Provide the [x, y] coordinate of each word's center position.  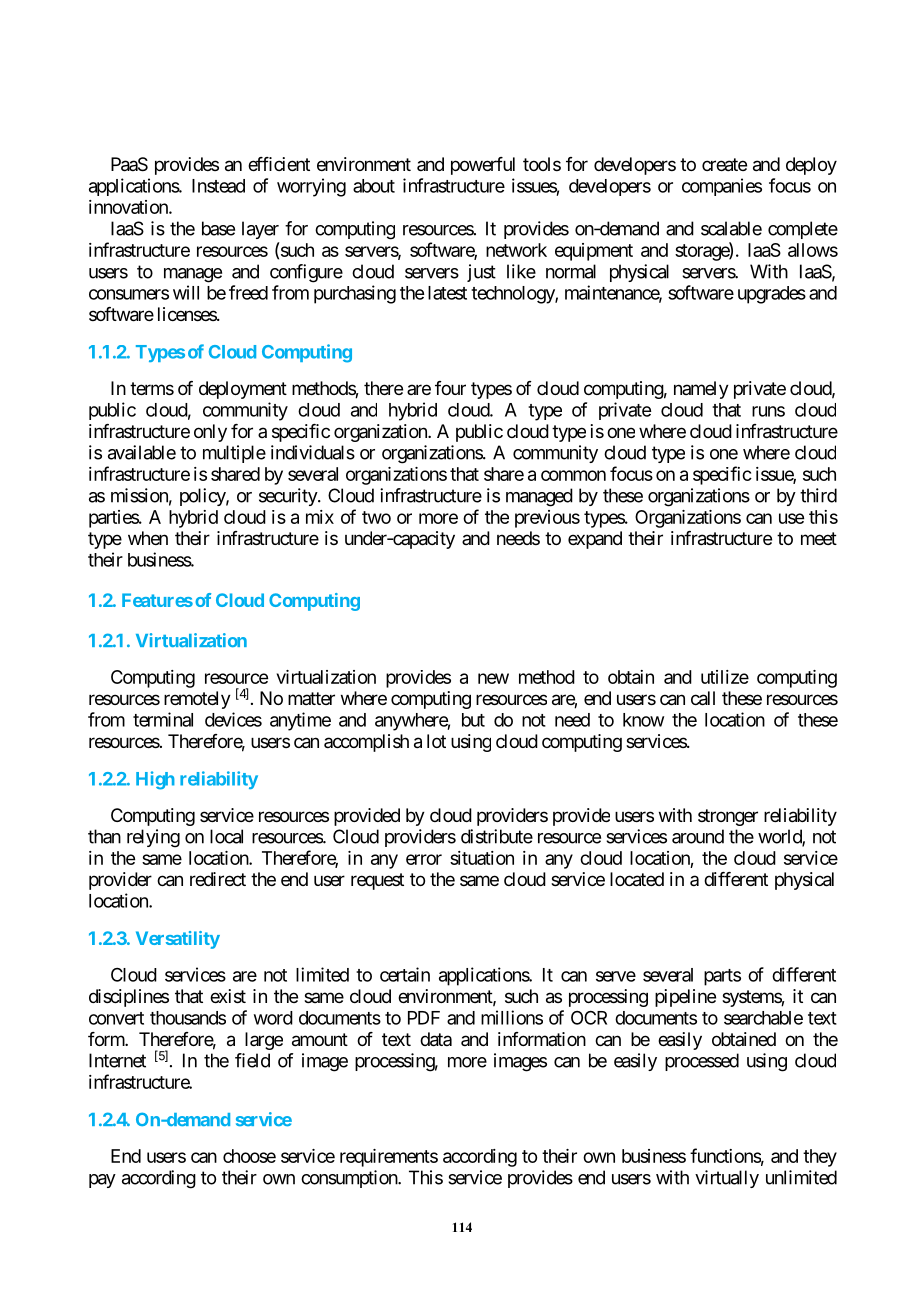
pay [102, 1181]
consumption [350, 1179]
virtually [727, 1179]
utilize [725, 677]
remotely [197, 700]
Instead [218, 186]
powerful [483, 166]
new [493, 678]
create [724, 165]
